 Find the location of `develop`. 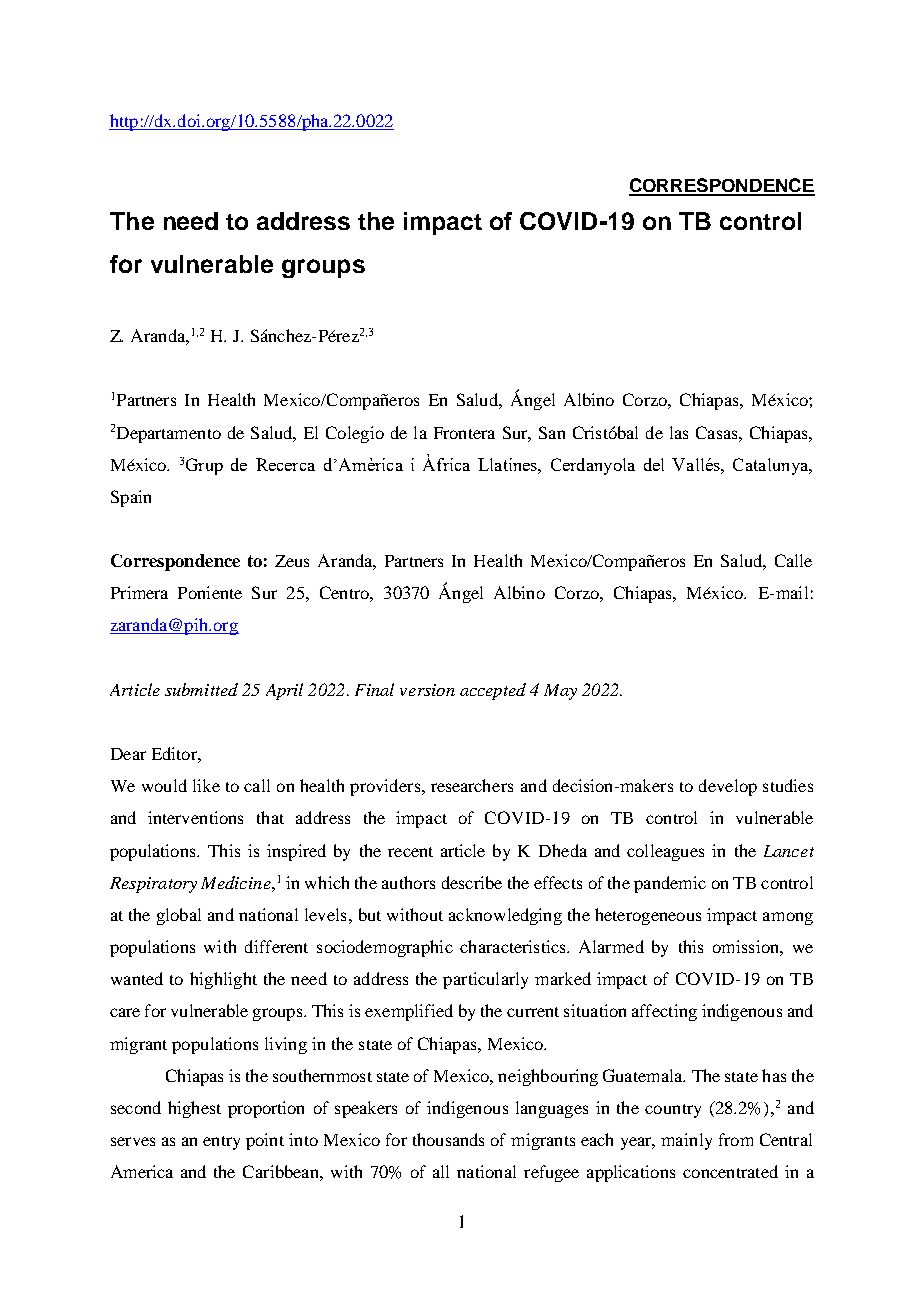

develop is located at coordinates (728, 787).
